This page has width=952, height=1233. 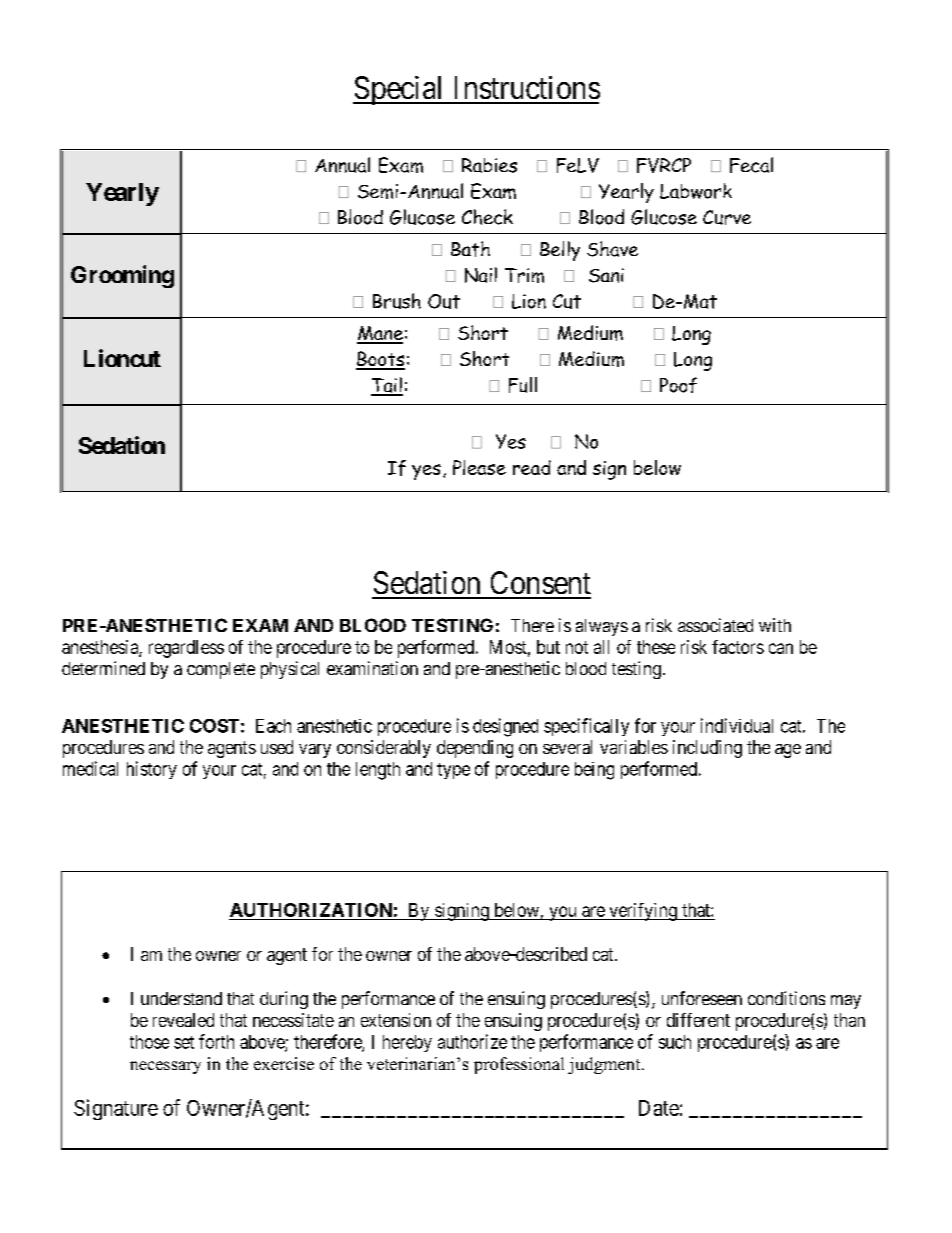 What do you see at coordinates (751, 165) in the page?
I see `Fecal` at bounding box center [751, 165].
